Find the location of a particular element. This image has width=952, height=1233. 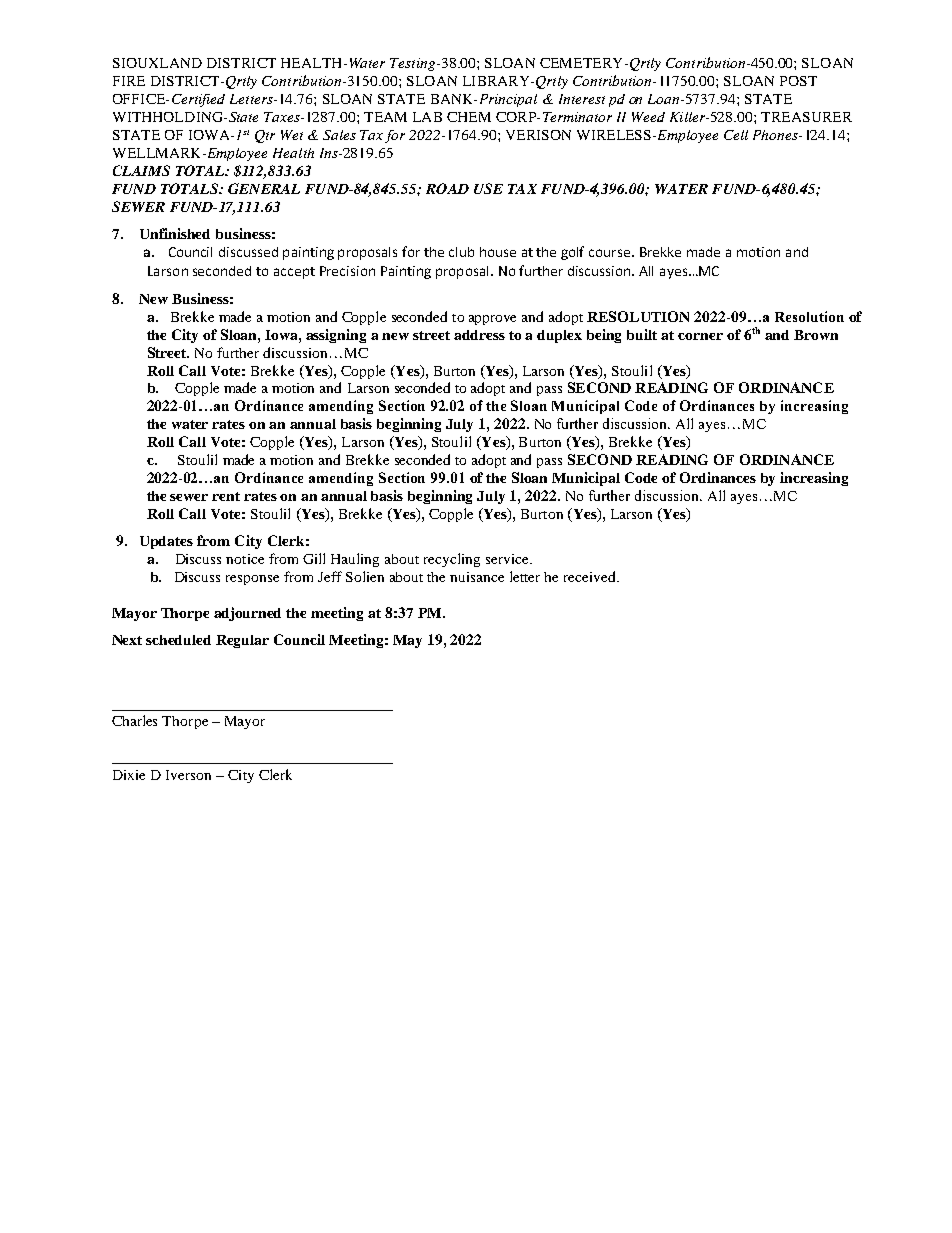

course is located at coordinates (609, 253).
